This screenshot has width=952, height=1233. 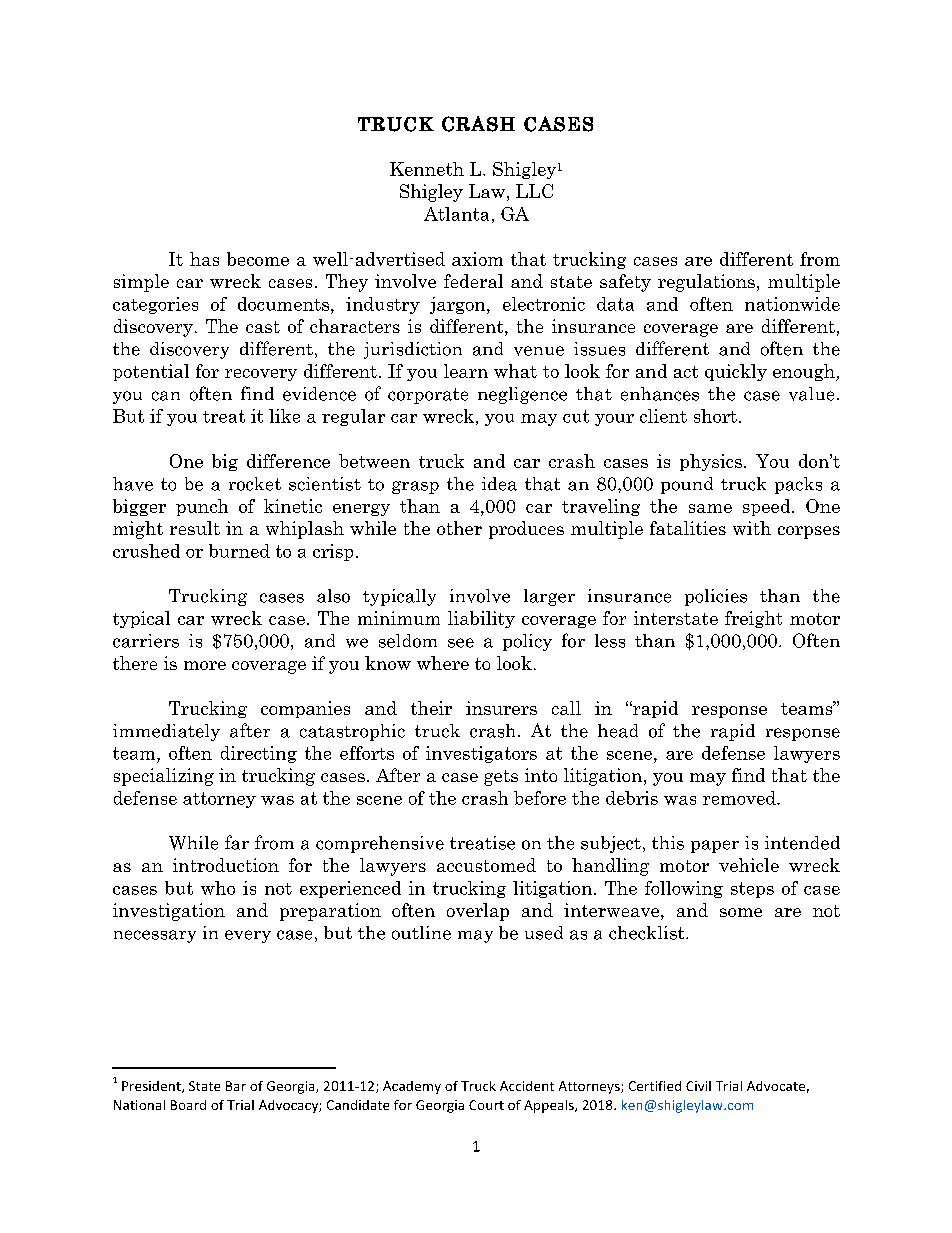 I want to click on Bar, so click(x=236, y=1086).
